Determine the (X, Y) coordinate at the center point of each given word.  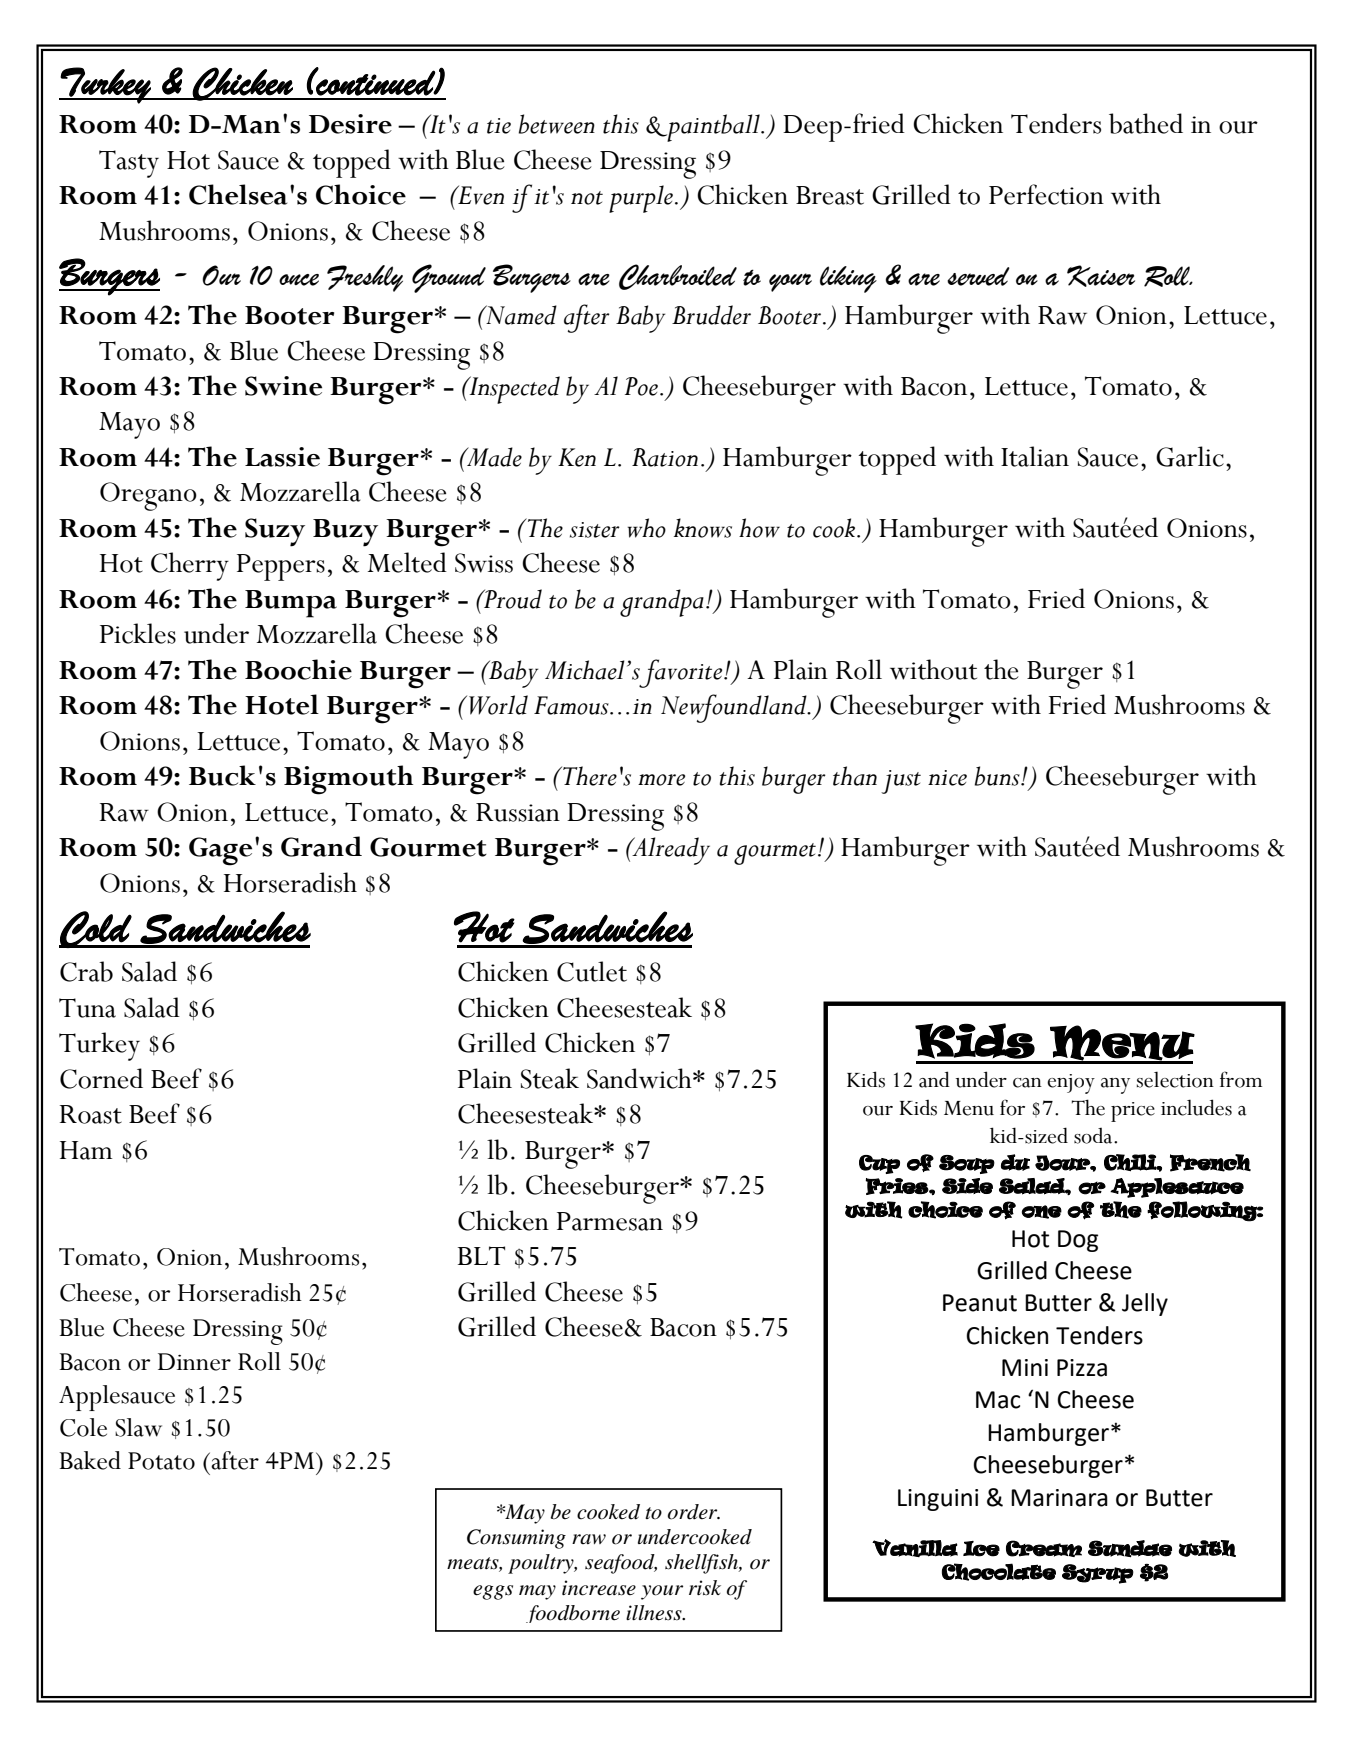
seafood (621, 1564)
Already (670, 851)
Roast (91, 1114)
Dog (1078, 1241)
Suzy (275, 532)
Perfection (1046, 194)
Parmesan (610, 1221)
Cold (96, 929)
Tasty (129, 164)
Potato (161, 1461)
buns (998, 776)
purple (641, 199)
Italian (1035, 456)
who (647, 528)
